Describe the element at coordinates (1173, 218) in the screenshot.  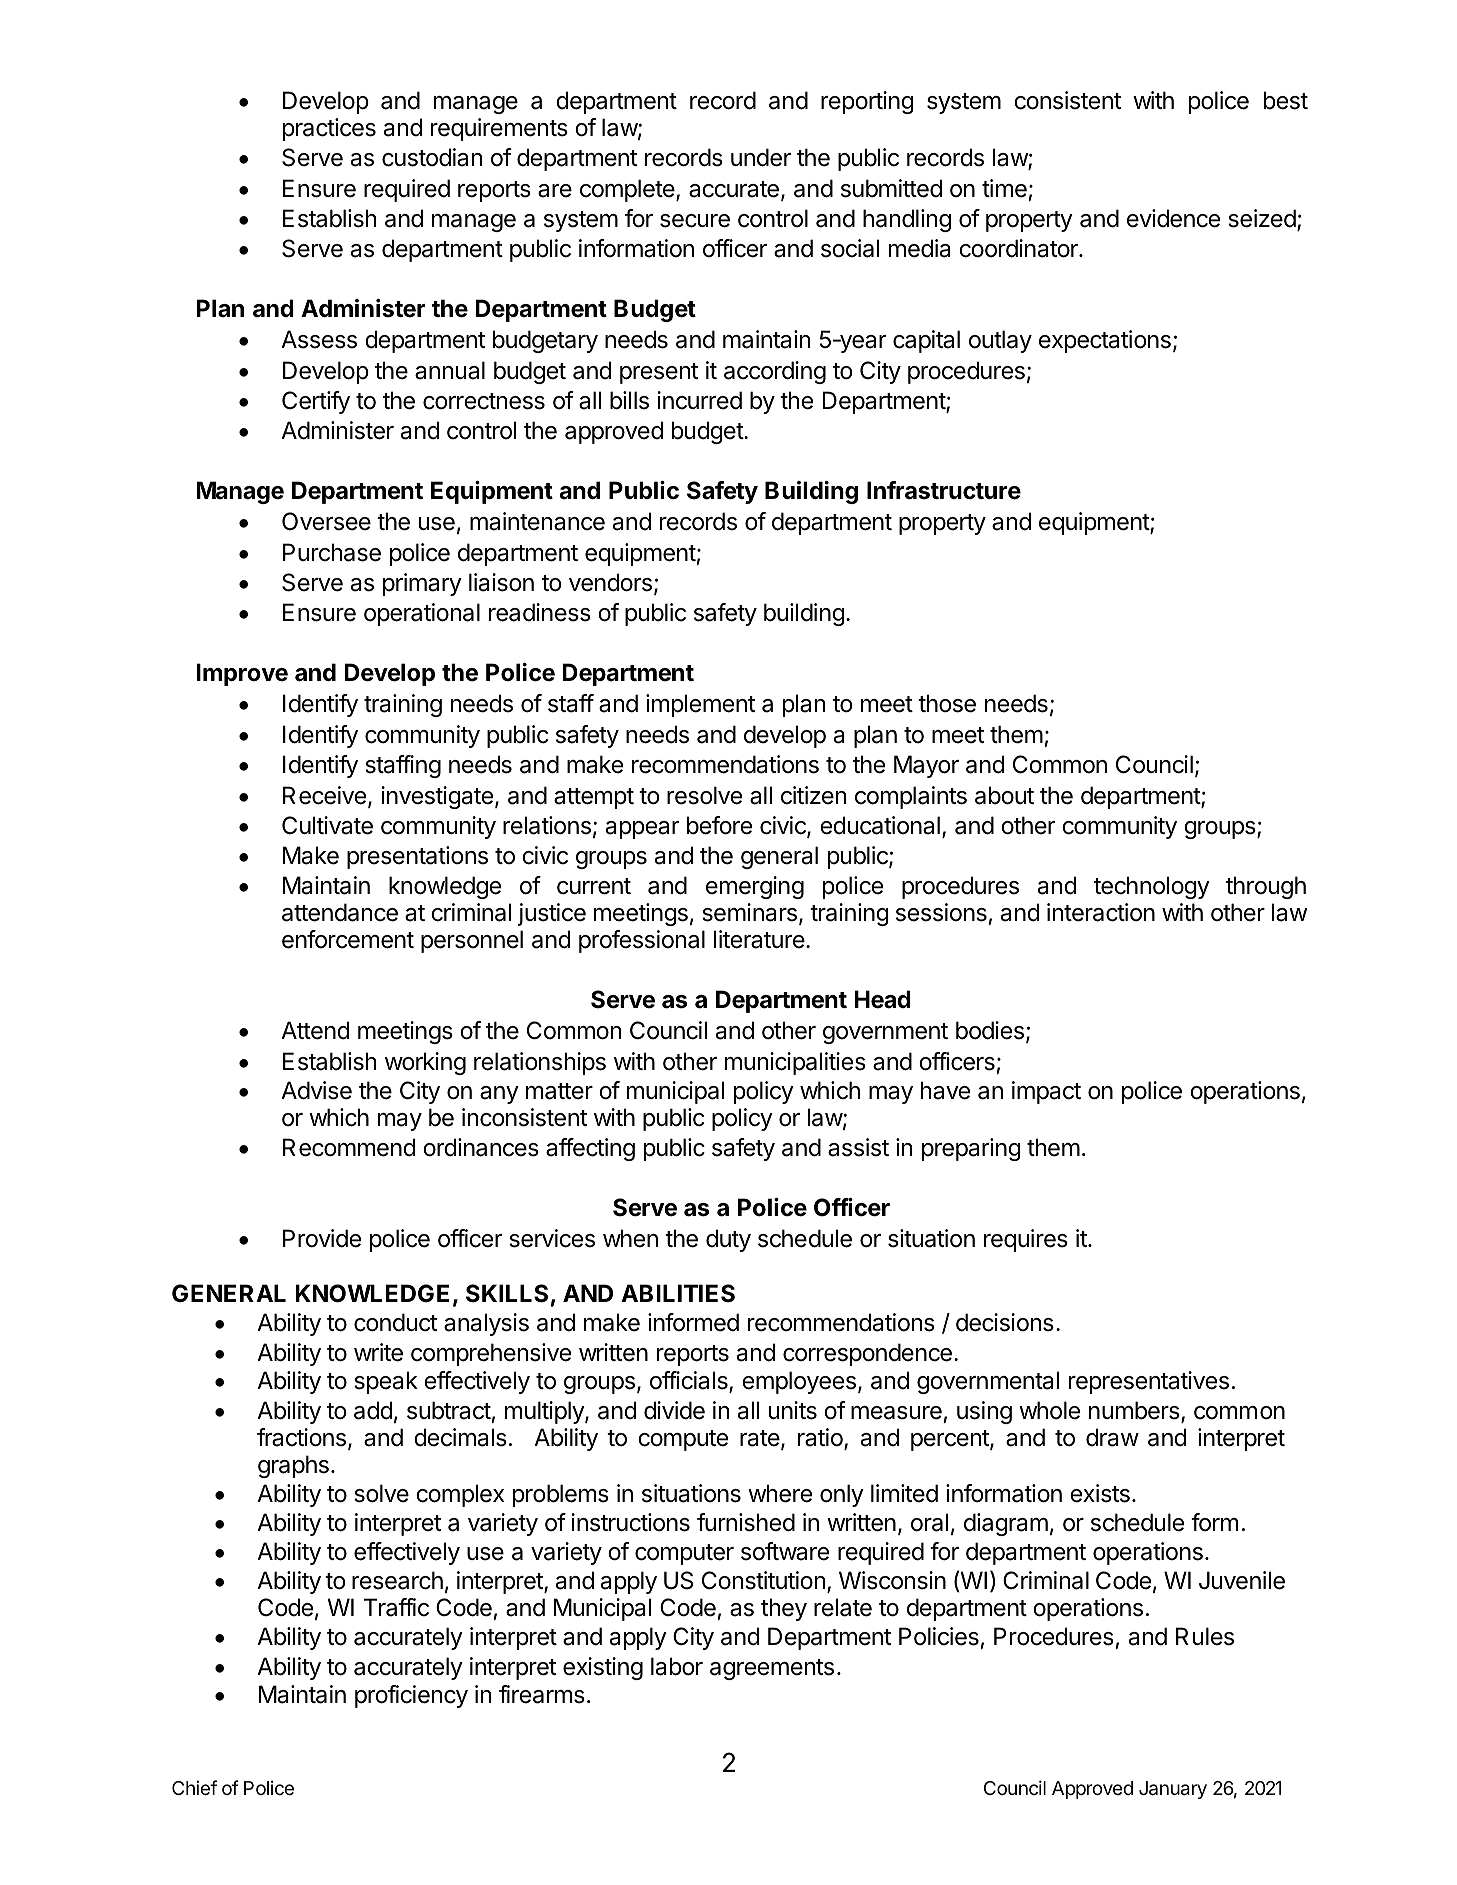
I see `evidence` at that location.
